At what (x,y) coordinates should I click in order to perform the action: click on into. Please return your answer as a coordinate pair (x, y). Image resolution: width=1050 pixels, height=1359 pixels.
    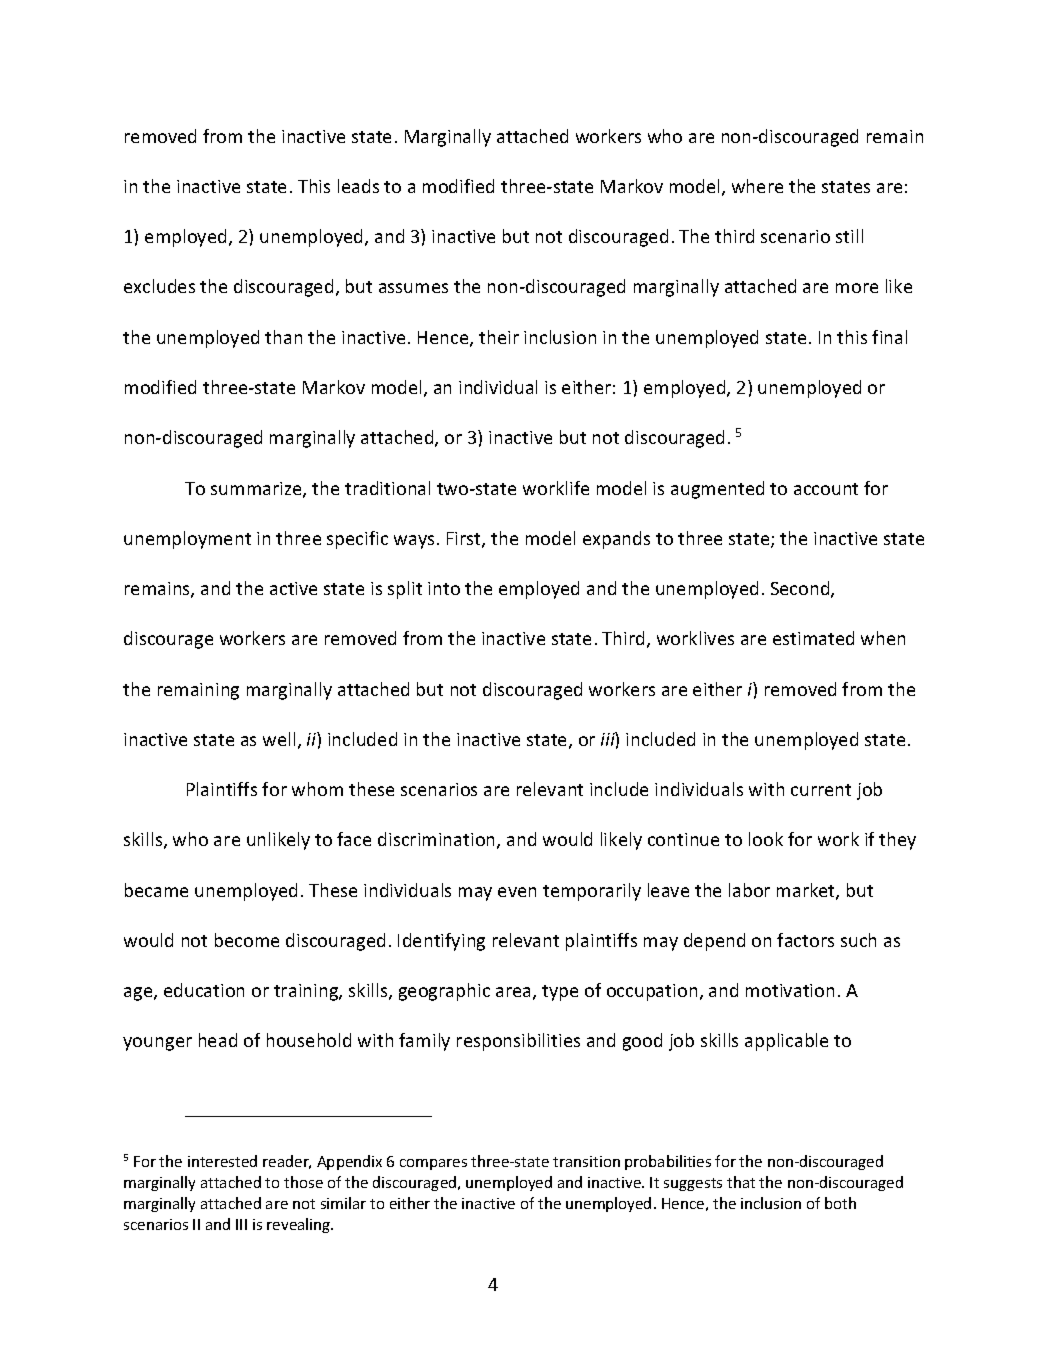
    Looking at the image, I should click on (444, 588).
